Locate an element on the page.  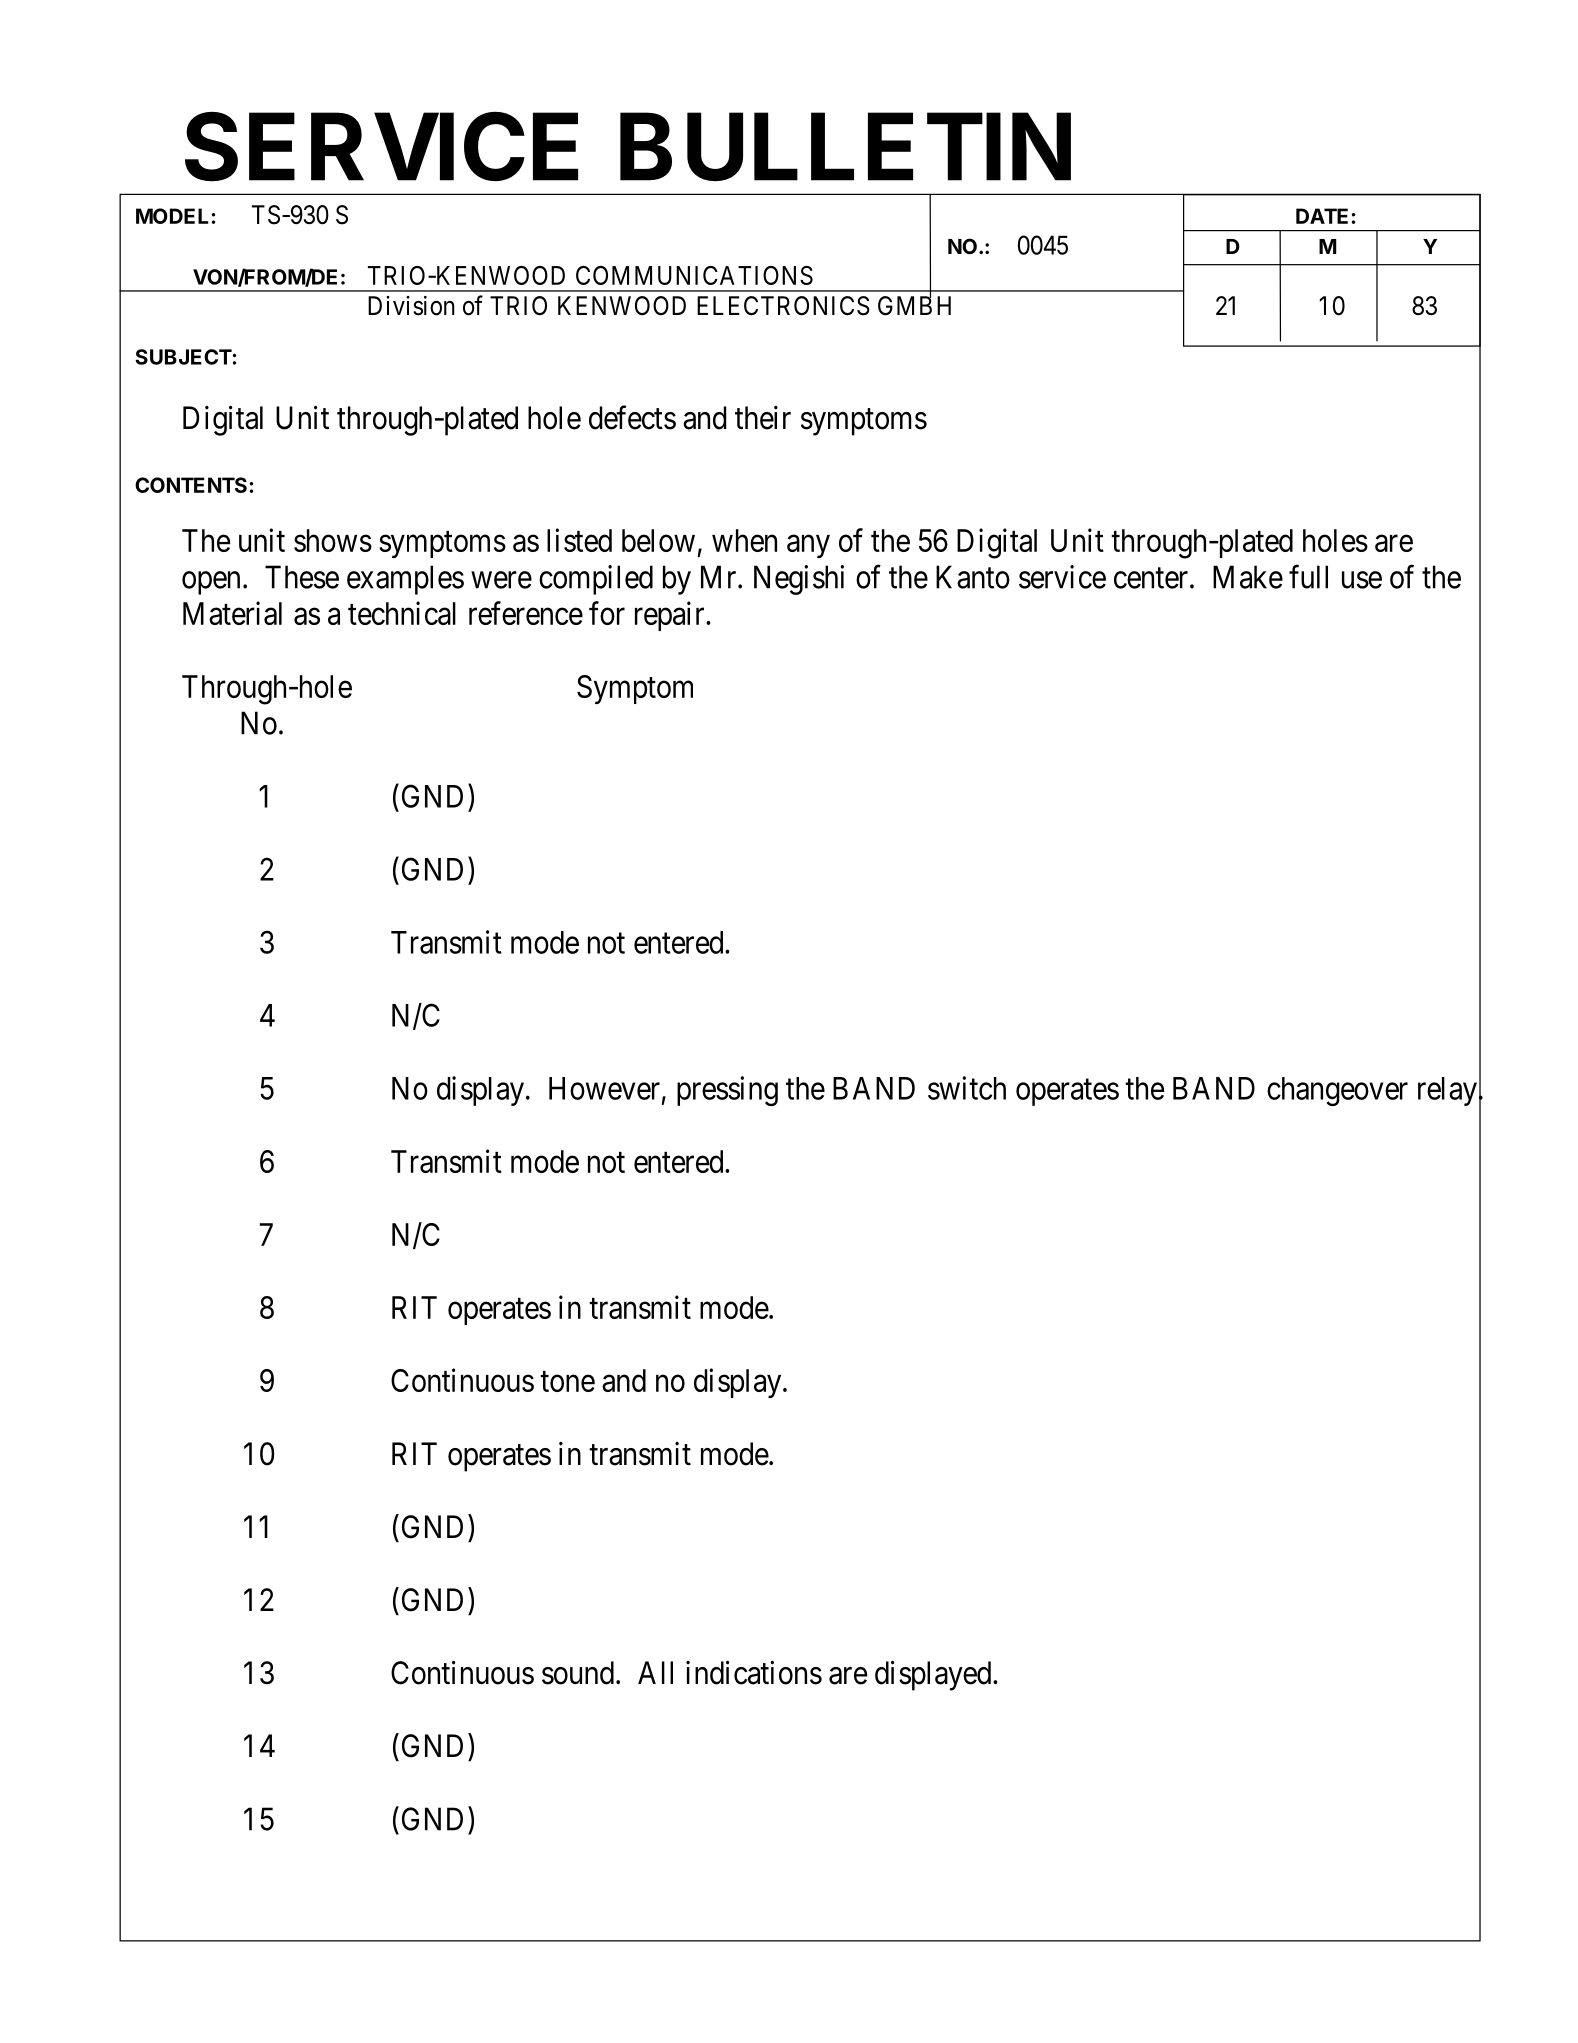
DATE is located at coordinates (1322, 216).
